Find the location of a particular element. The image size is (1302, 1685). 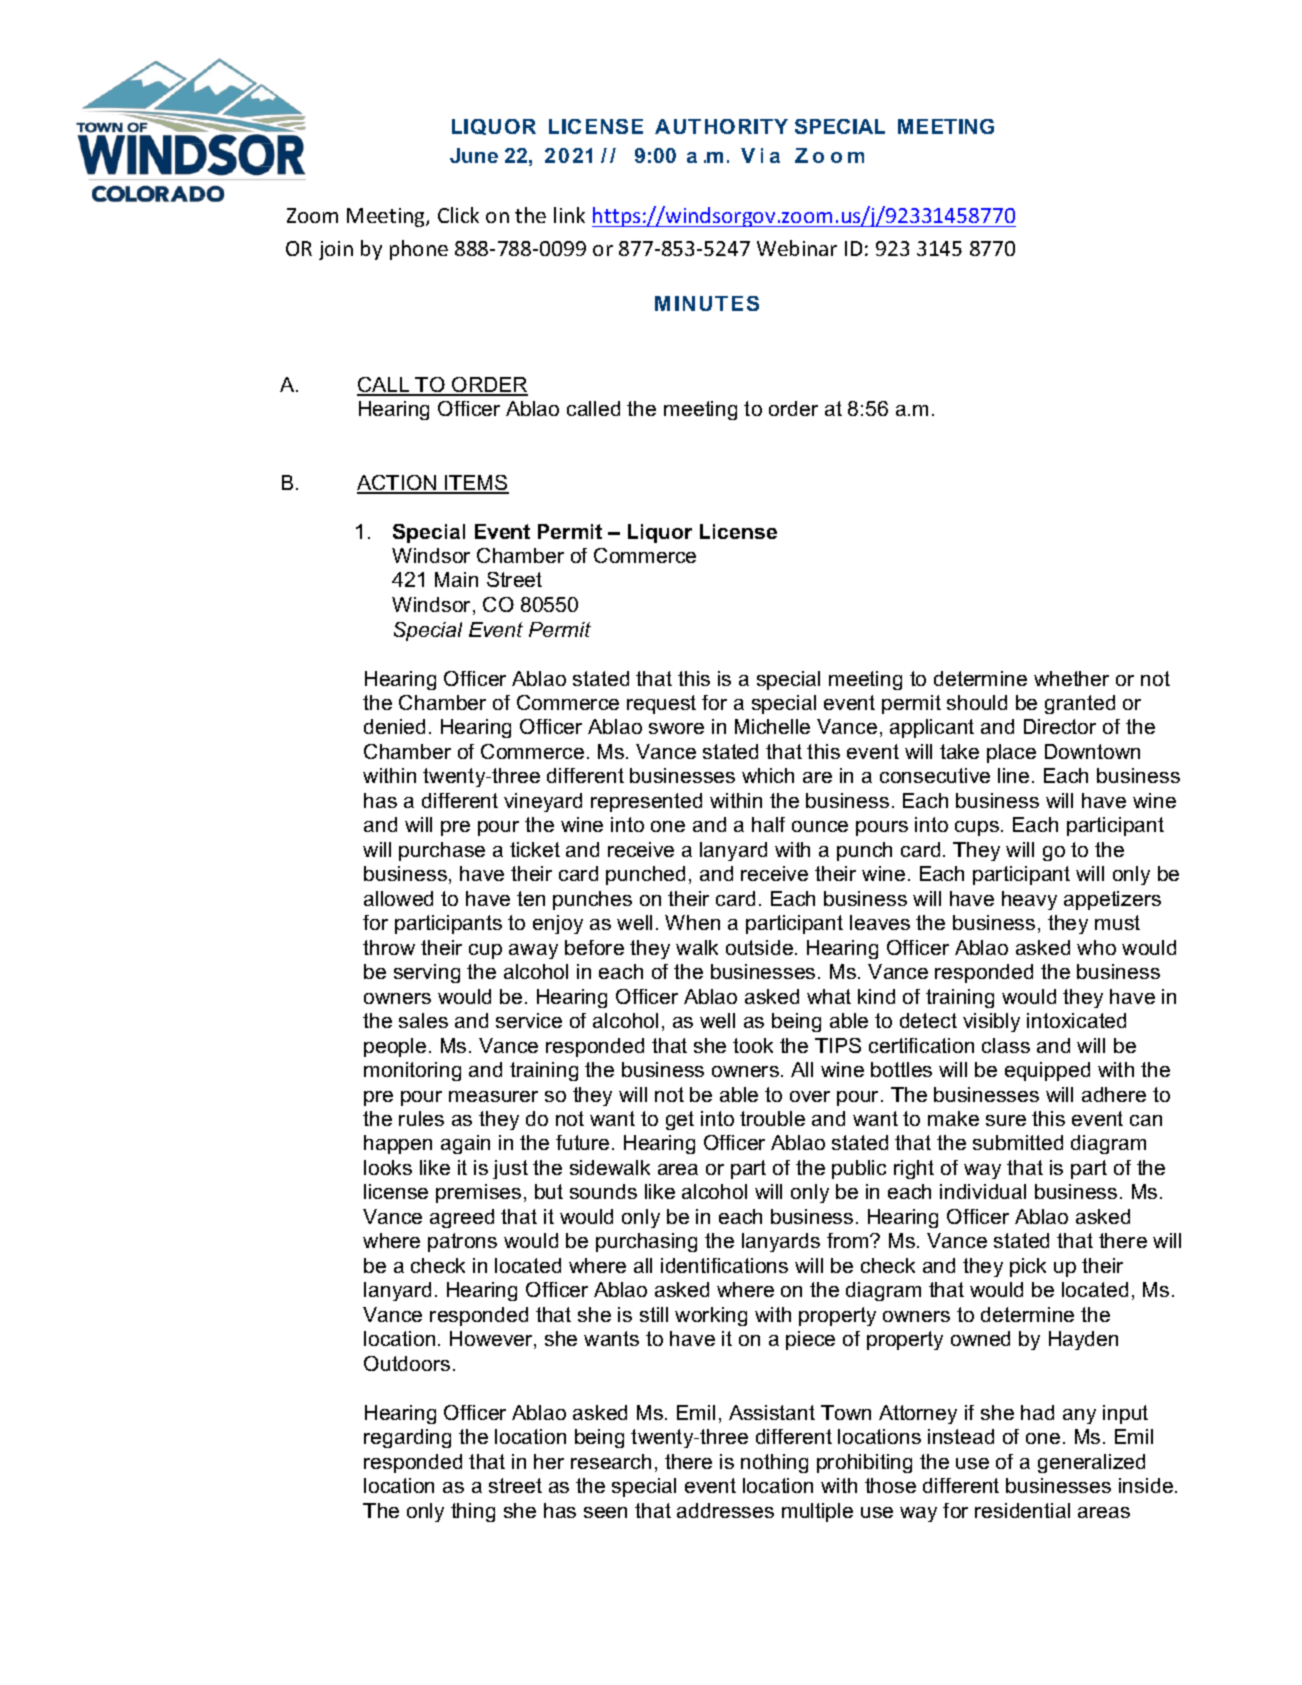

purchase is located at coordinates (442, 851).
